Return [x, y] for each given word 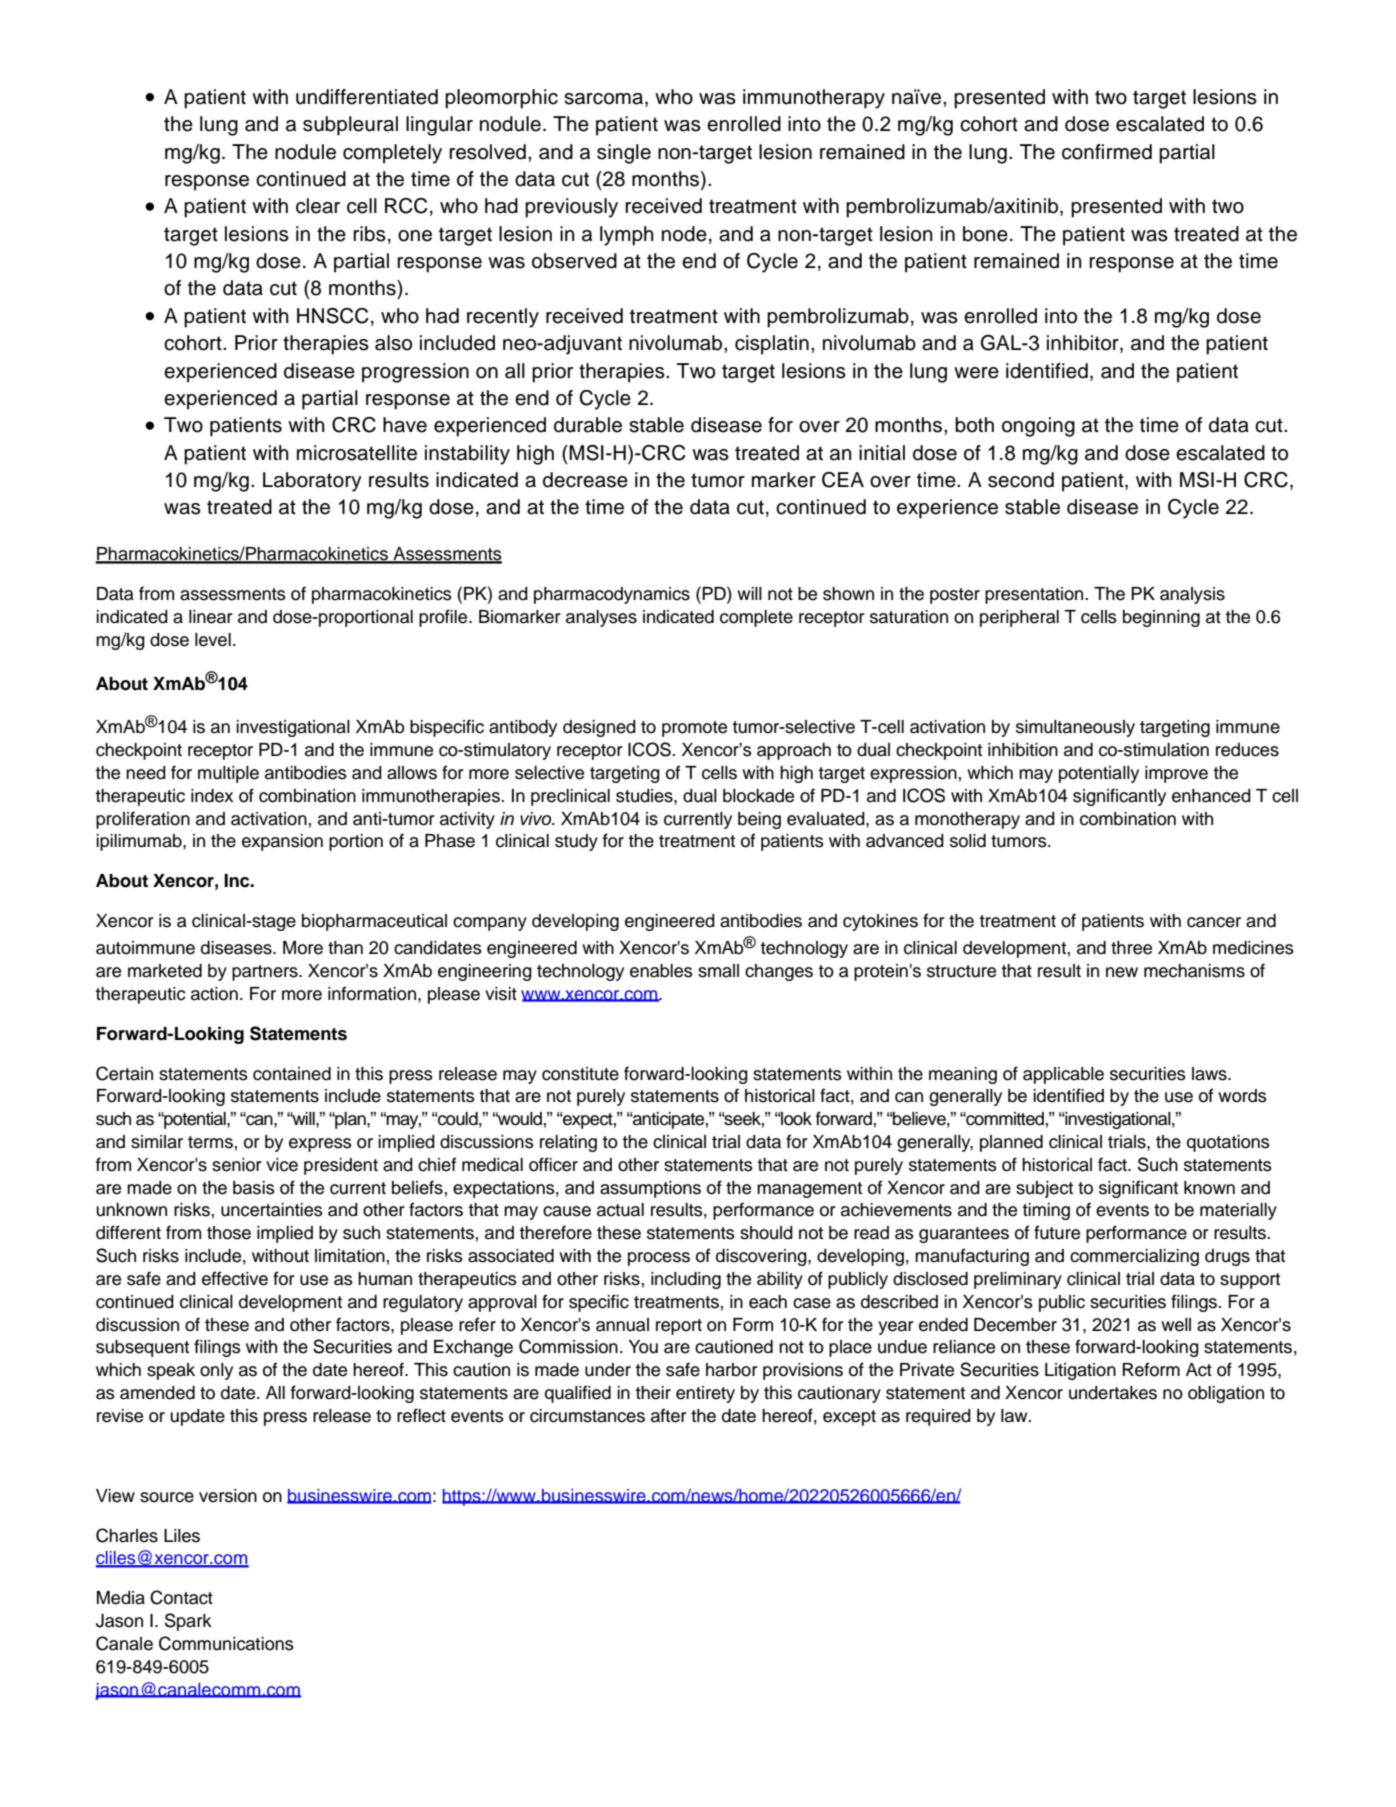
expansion [282, 842]
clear [318, 206]
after [669, 1415]
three [1131, 948]
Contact [181, 1597]
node [684, 234]
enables [661, 971]
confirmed [1107, 152]
